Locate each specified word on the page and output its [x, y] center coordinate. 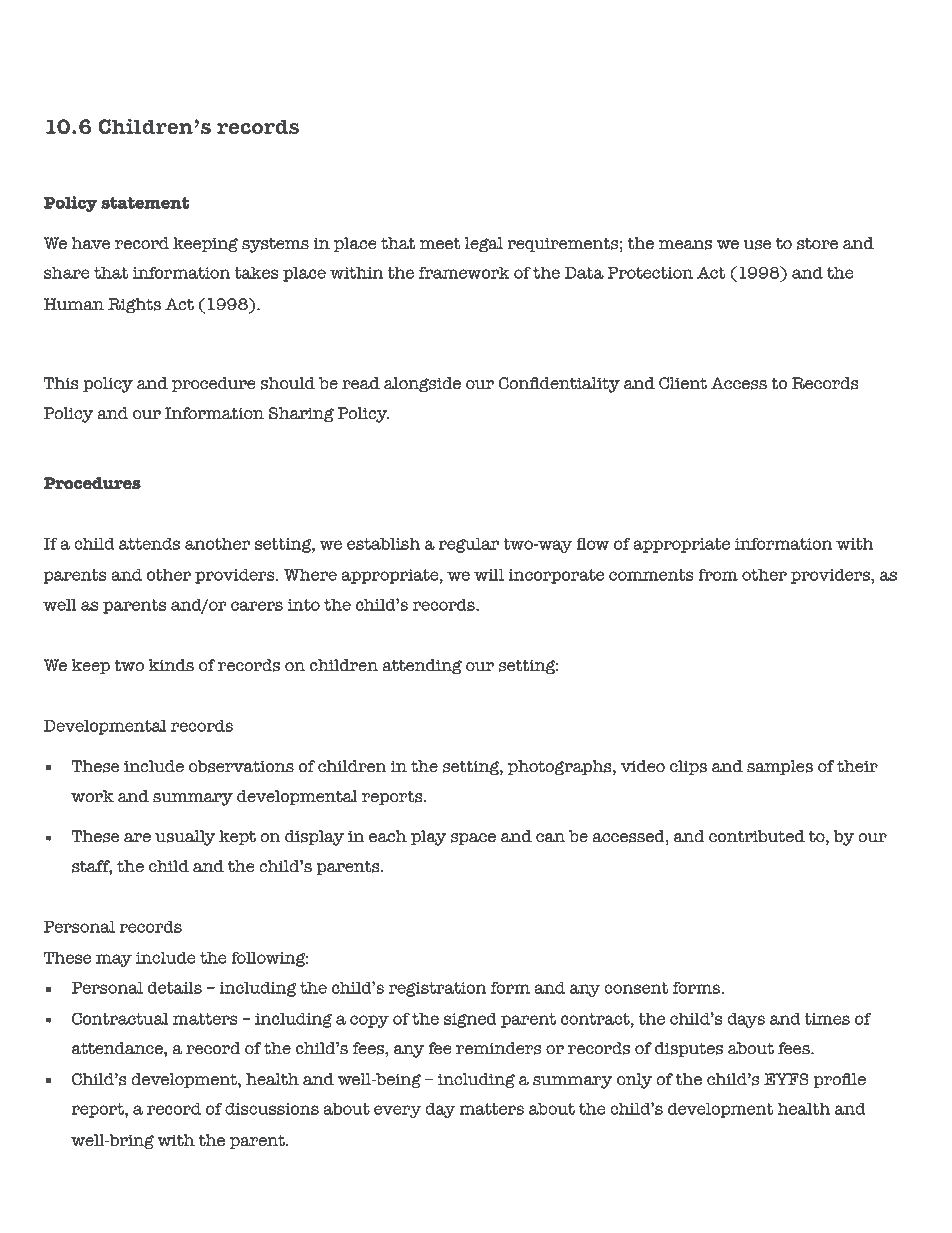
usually [185, 838]
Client [683, 383]
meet [440, 244]
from [718, 574]
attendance [118, 1048]
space [473, 839]
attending [422, 667]
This [61, 383]
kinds [171, 665]
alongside [422, 385]
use [757, 245]
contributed [757, 836]
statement [145, 203]
